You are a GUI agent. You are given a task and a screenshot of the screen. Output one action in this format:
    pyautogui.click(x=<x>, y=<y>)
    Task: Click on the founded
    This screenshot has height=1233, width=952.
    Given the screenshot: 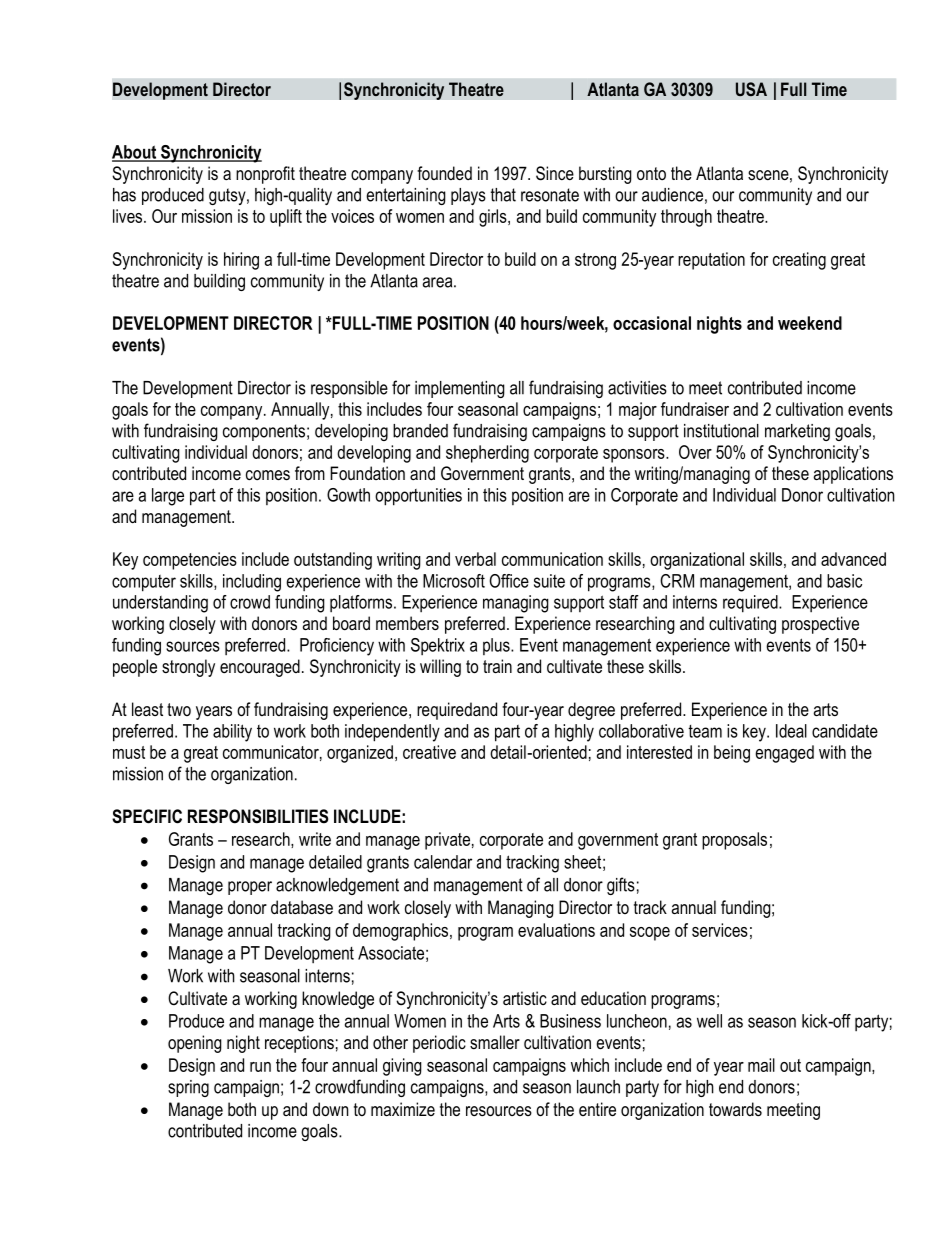 What is the action you would take?
    pyautogui.click(x=444, y=173)
